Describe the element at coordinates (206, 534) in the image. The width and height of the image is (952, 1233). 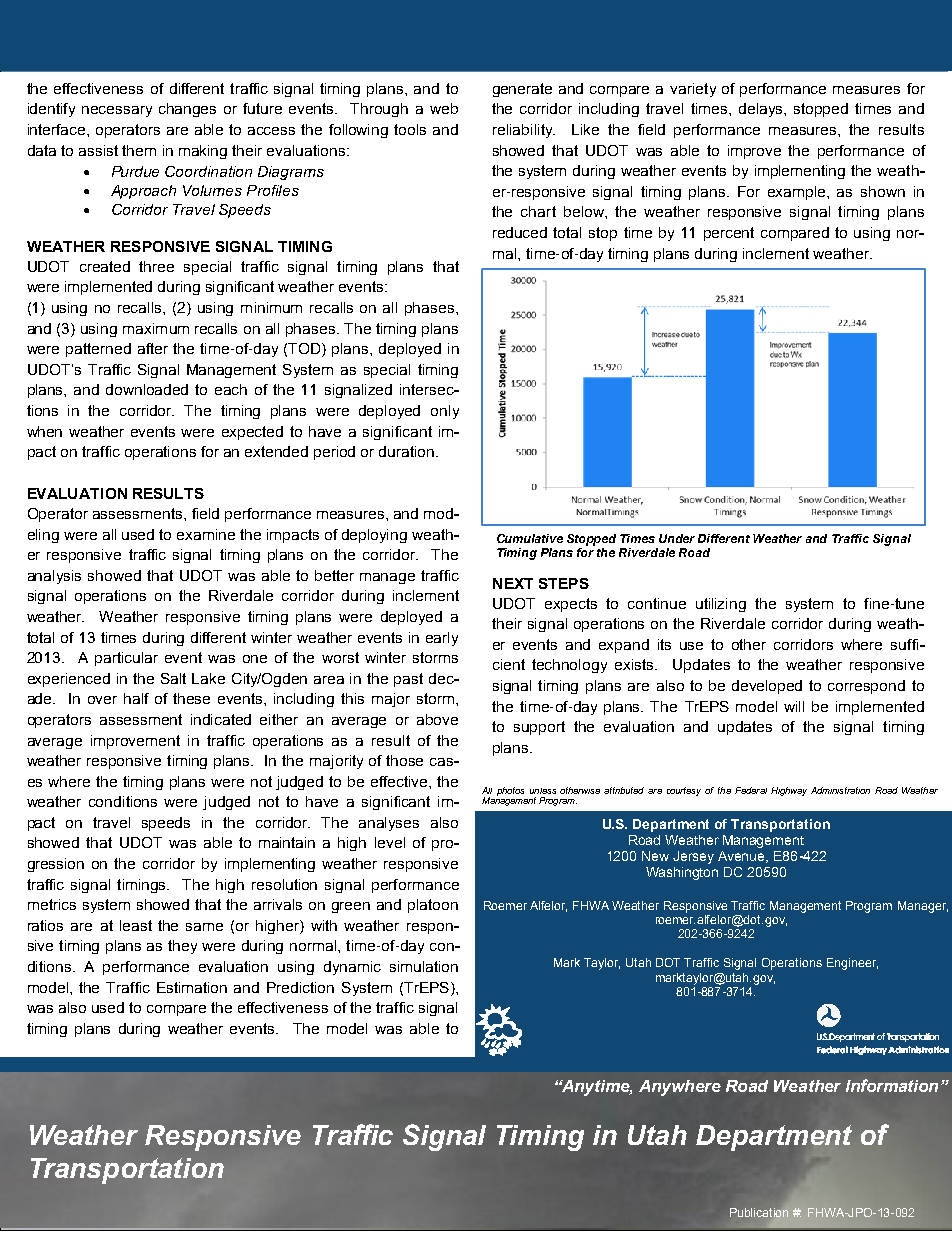
I see `examine` at that location.
